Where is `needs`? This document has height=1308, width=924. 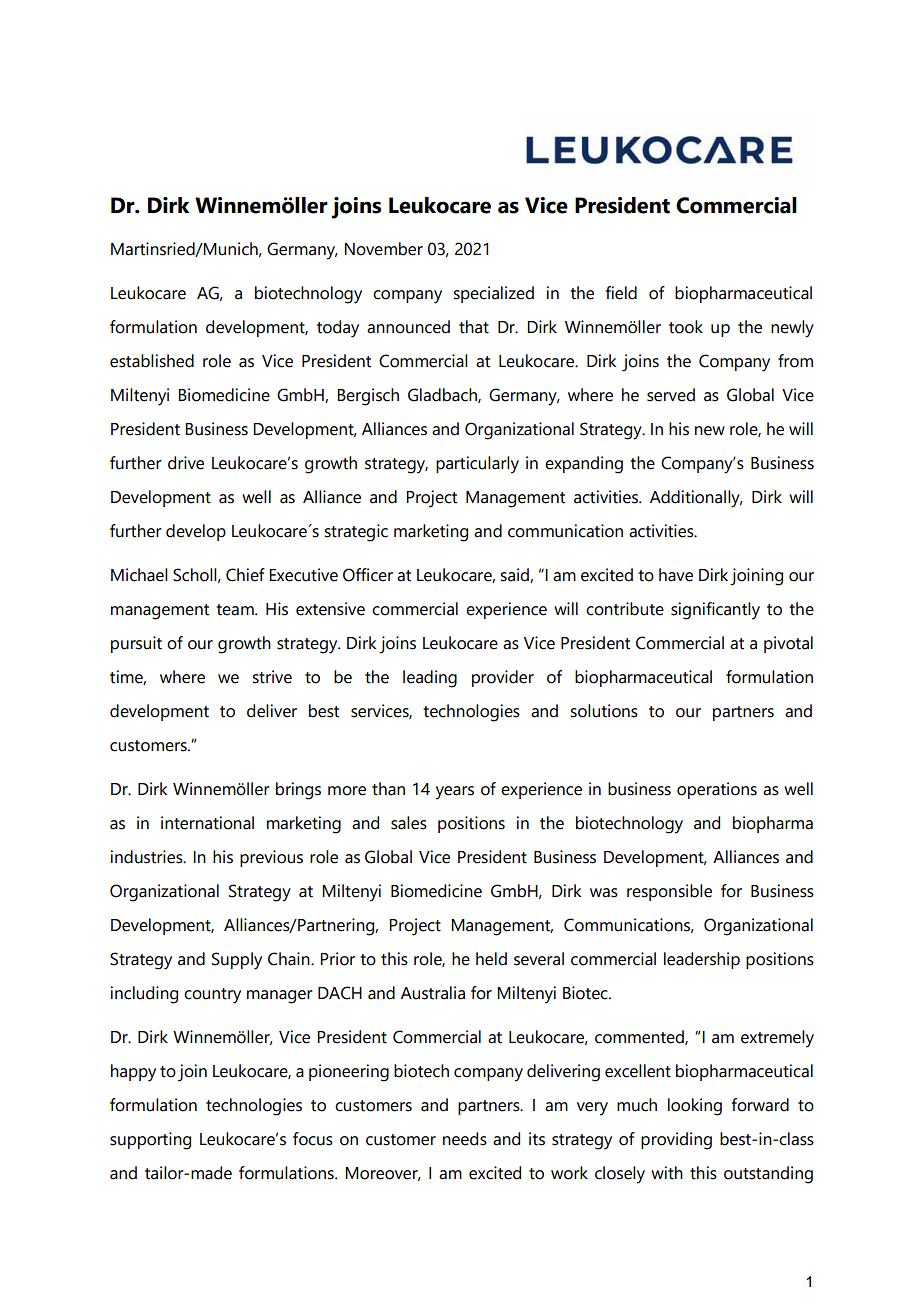 needs is located at coordinates (465, 1139).
